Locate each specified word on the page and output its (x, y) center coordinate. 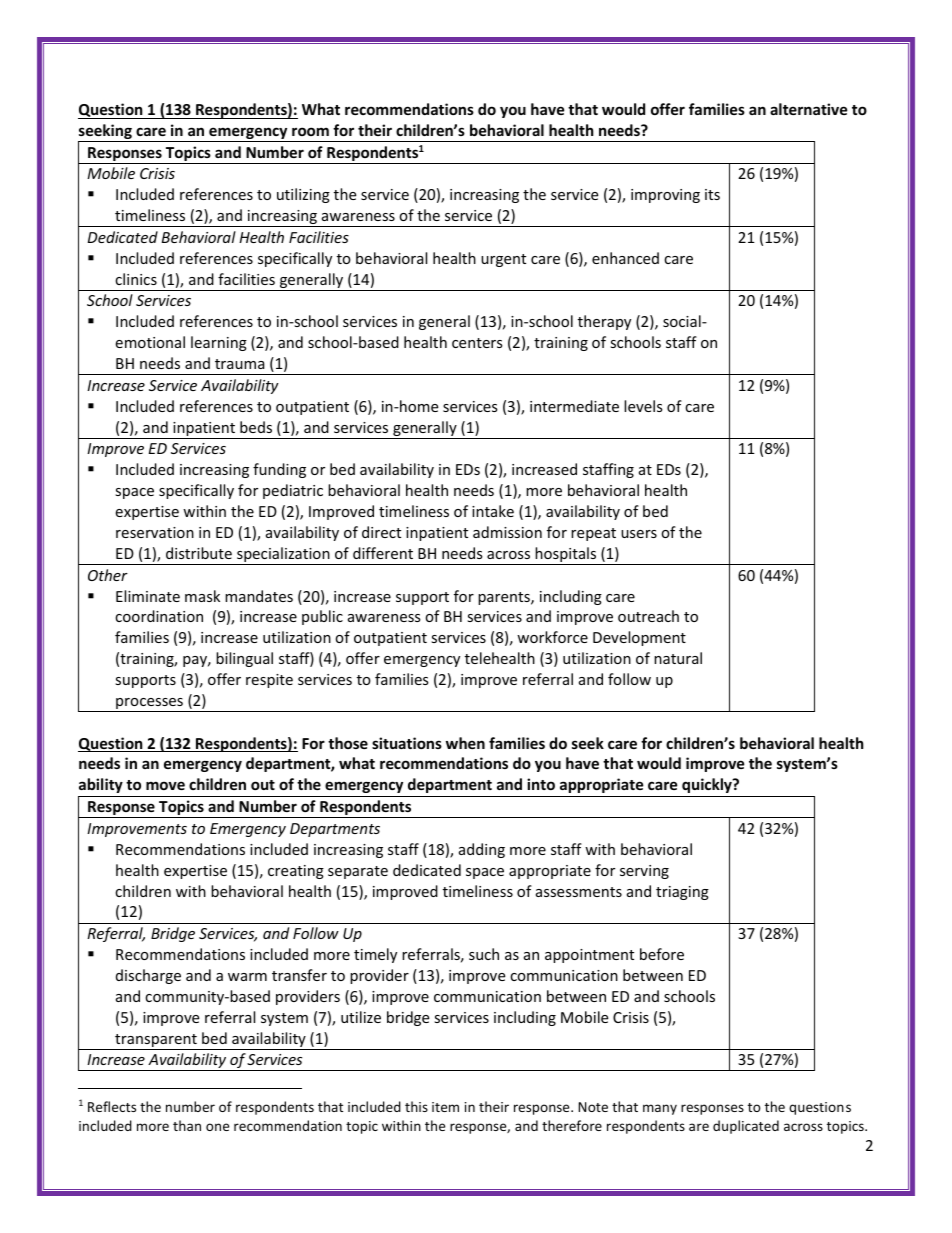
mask (202, 596)
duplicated (746, 1127)
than (187, 1125)
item (445, 1107)
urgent (503, 260)
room (310, 131)
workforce (552, 637)
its (712, 194)
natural (678, 658)
